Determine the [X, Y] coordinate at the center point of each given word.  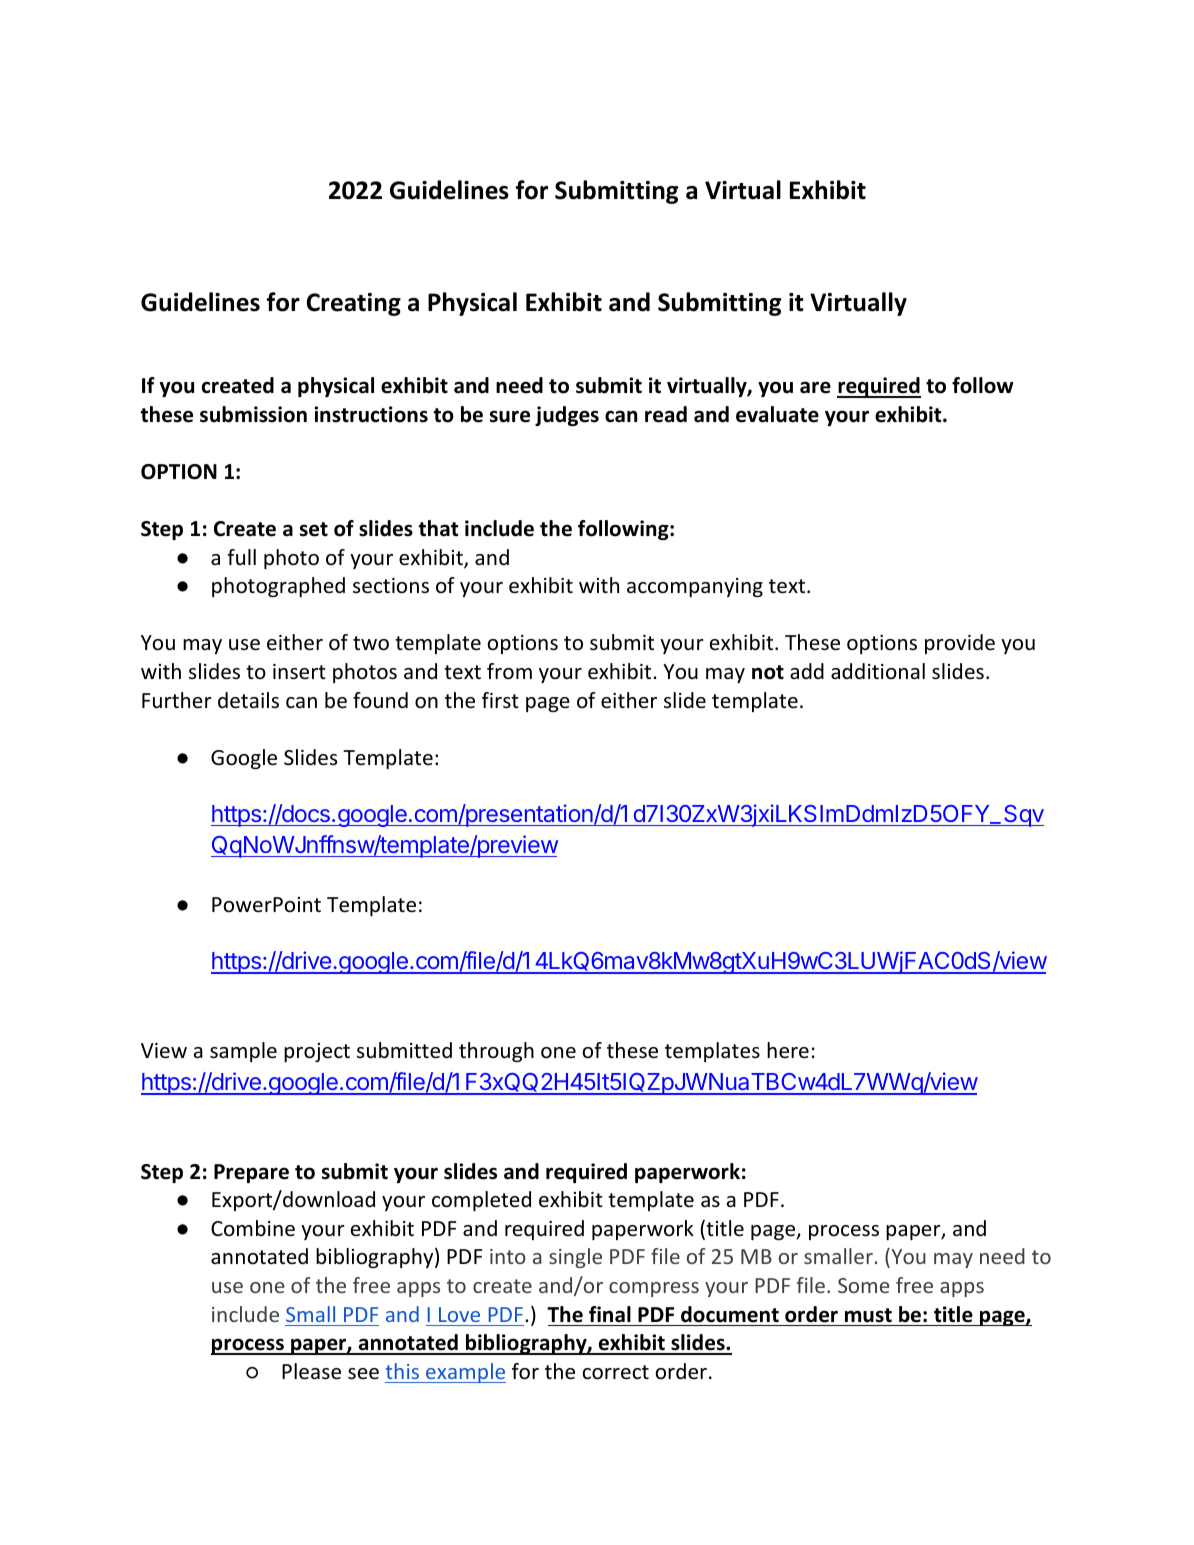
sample [243, 1052]
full [241, 557]
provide [960, 644]
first [500, 700]
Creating [354, 304]
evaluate [777, 414]
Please [311, 1371]
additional [878, 671]
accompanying [695, 587]
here [788, 1050]
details [248, 700]
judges [567, 416]
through [496, 1052]
